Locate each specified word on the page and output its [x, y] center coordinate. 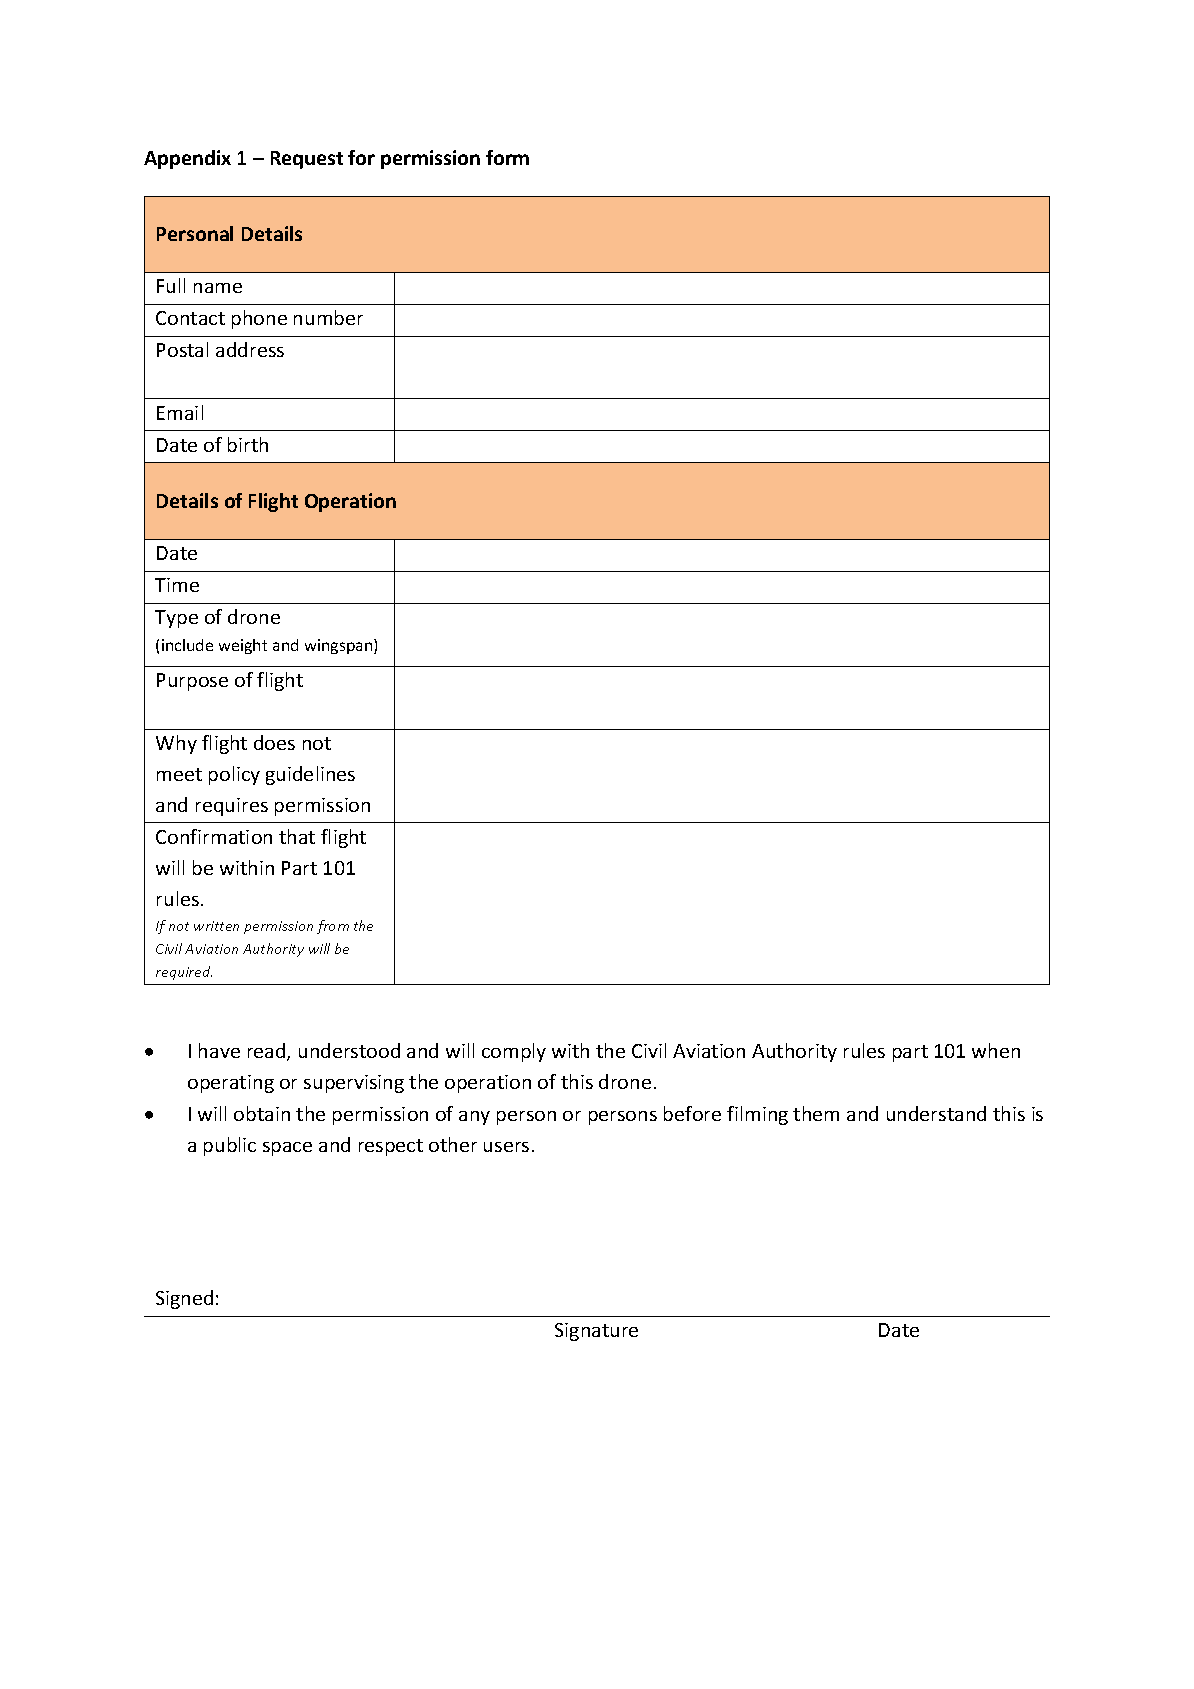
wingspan [340, 646]
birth [248, 444]
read [268, 1052]
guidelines [310, 775]
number [328, 317]
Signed [184, 1299]
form [507, 157]
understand [936, 1113]
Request [307, 160]
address [250, 349]
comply [514, 1052]
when [996, 1050]
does [274, 742]
